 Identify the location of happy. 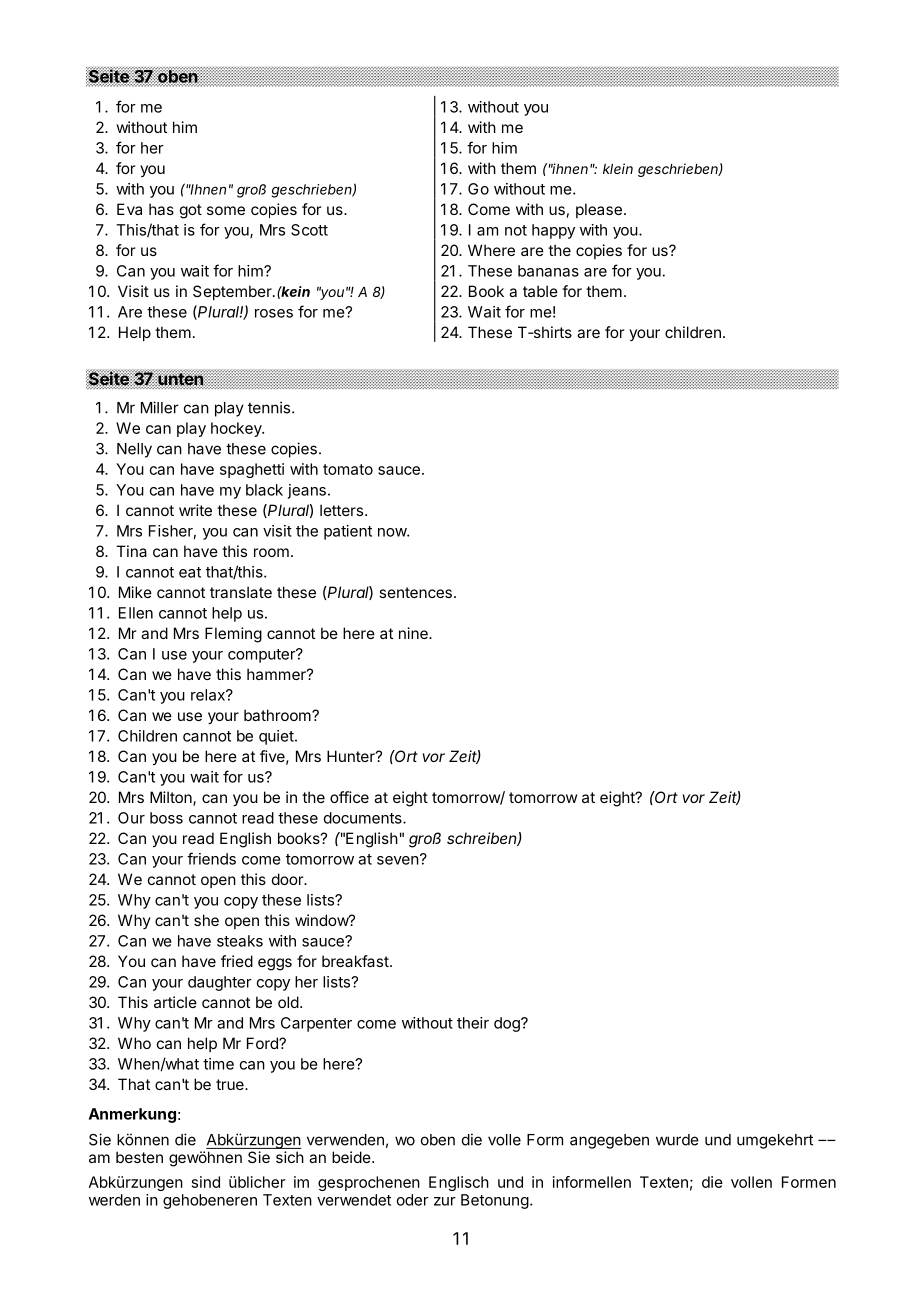
(553, 231).
